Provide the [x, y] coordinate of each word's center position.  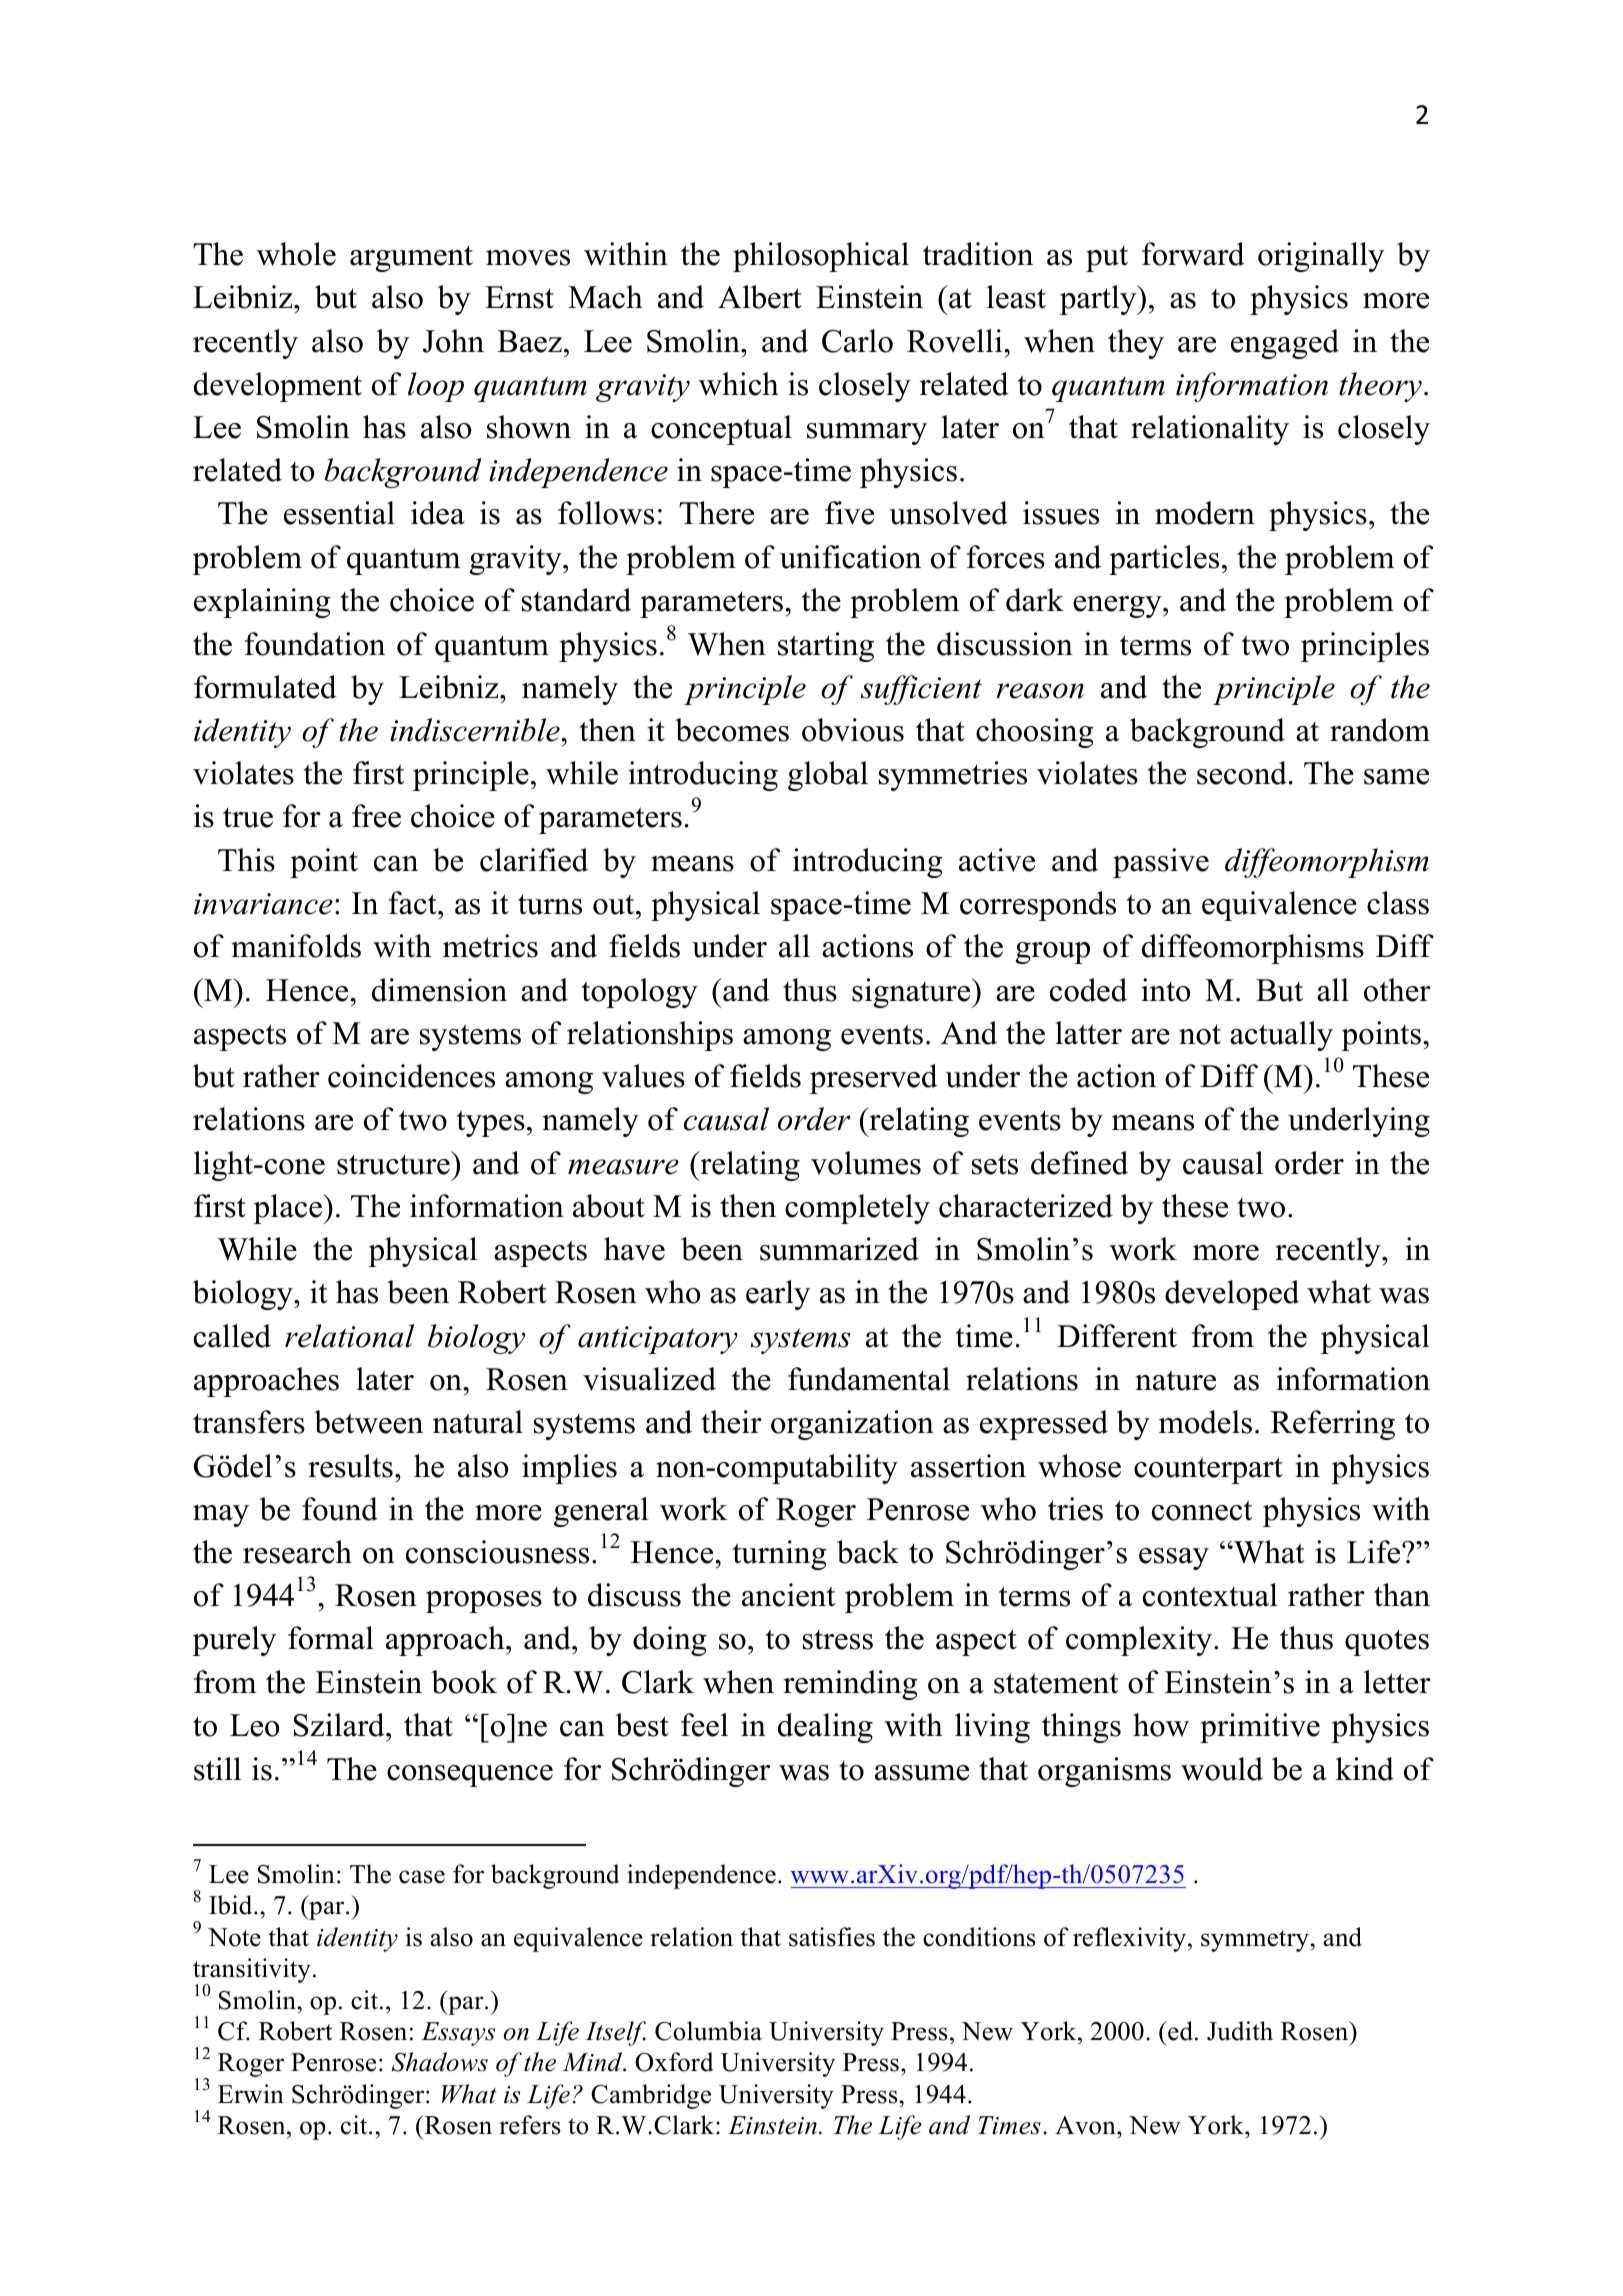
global [828, 776]
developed [1232, 1295]
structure [394, 1163]
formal [331, 1638]
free [376, 816]
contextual [1210, 1595]
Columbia [708, 2031]
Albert [760, 297]
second [1242, 773]
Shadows [440, 2062]
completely [857, 1209]
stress [838, 1640]
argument [411, 258]
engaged [1285, 344]
